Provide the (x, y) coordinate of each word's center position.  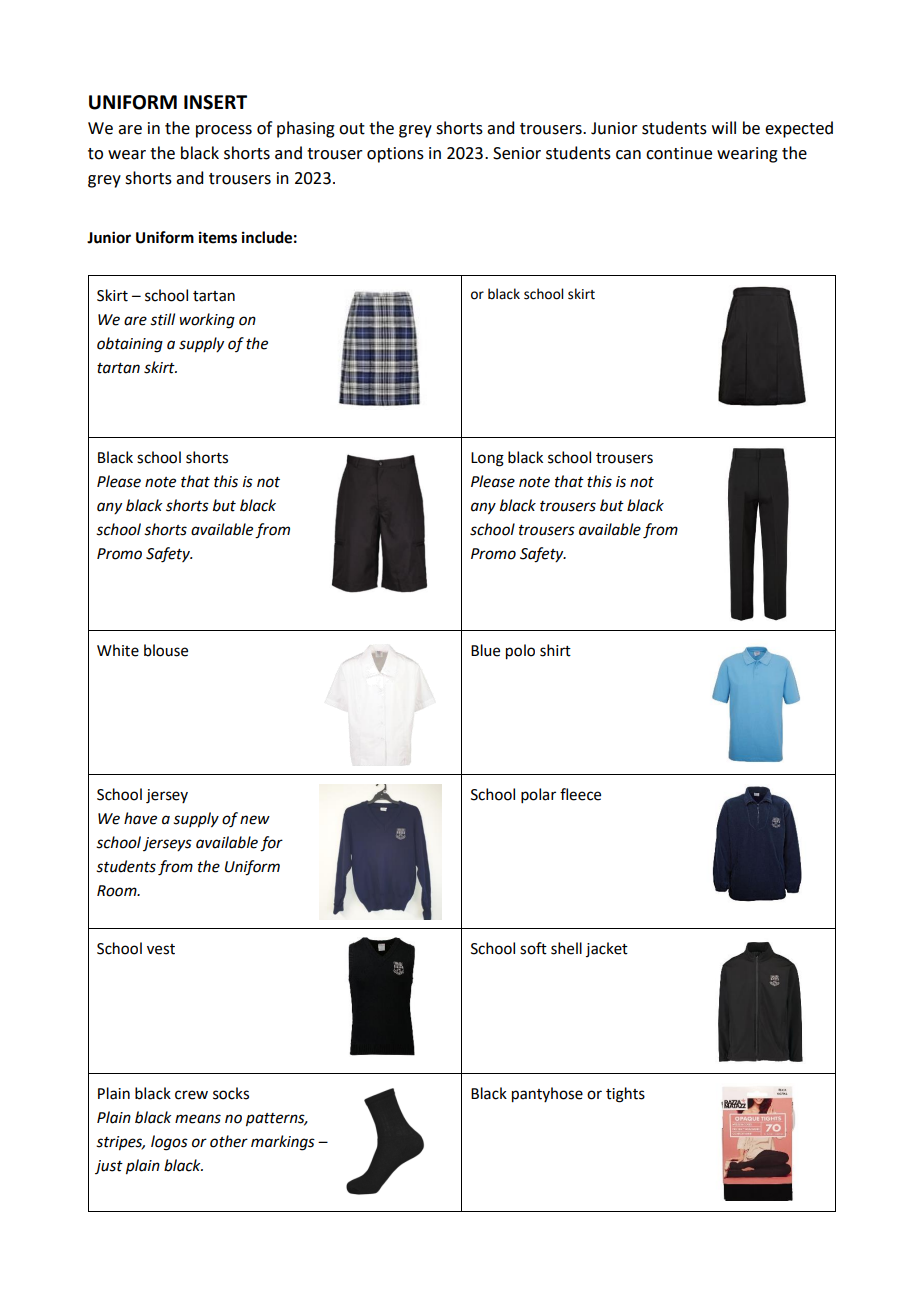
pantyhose (547, 1095)
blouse (166, 650)
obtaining (130, 345)
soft (533, 948)
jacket (607, 949)
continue (679, 153)
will (724, 127)
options (395, 155)
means (198, 1119)
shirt (555, 650)
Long (487, 459)
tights (625, 1095)
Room (118, 891)
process (224, 131)
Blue (485, 650)
